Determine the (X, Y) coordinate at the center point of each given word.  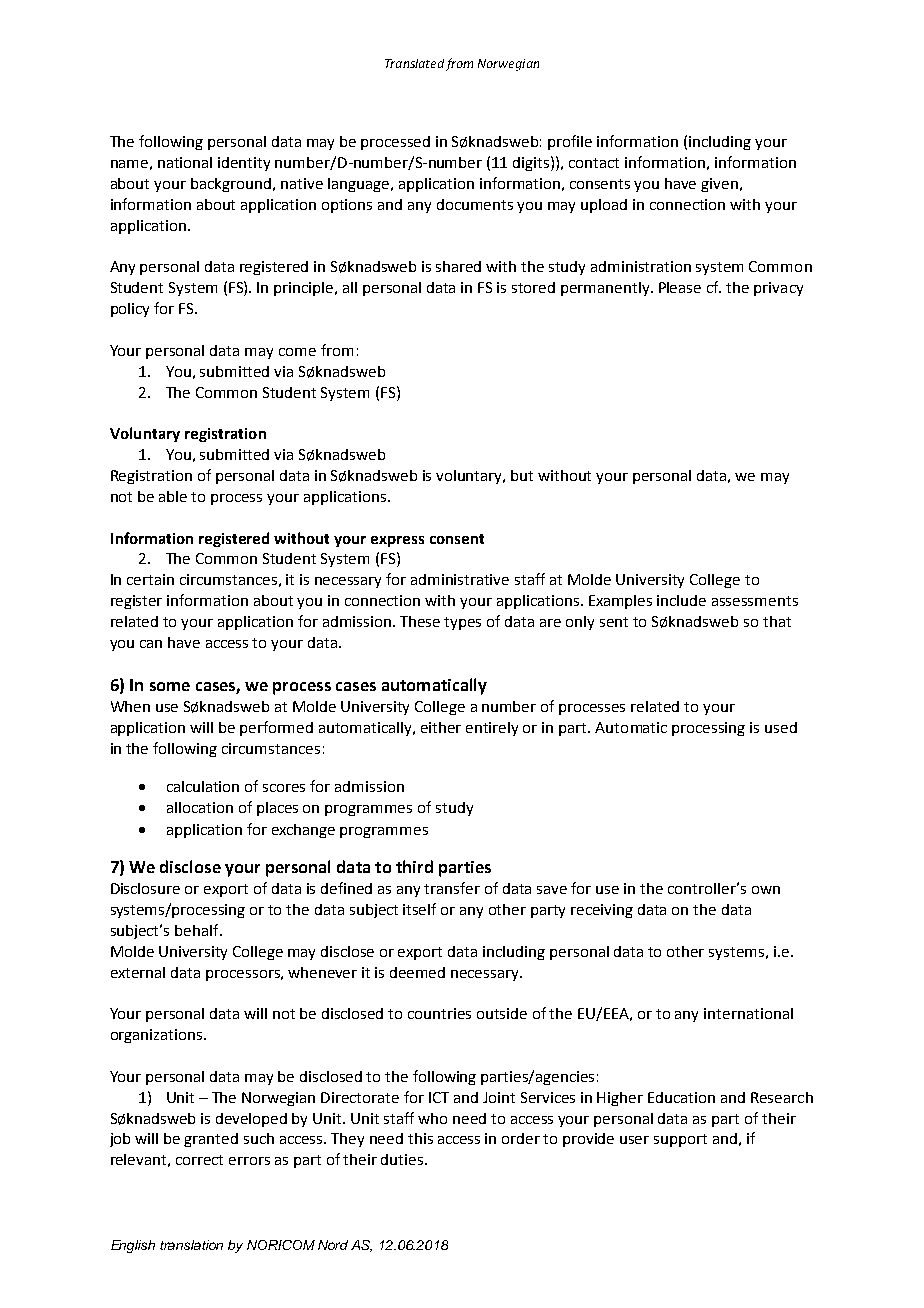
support (680, 1140)
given (719, 185)
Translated (414, 63)
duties (403, 1159)
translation (191, 1245)
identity (244, 164)
